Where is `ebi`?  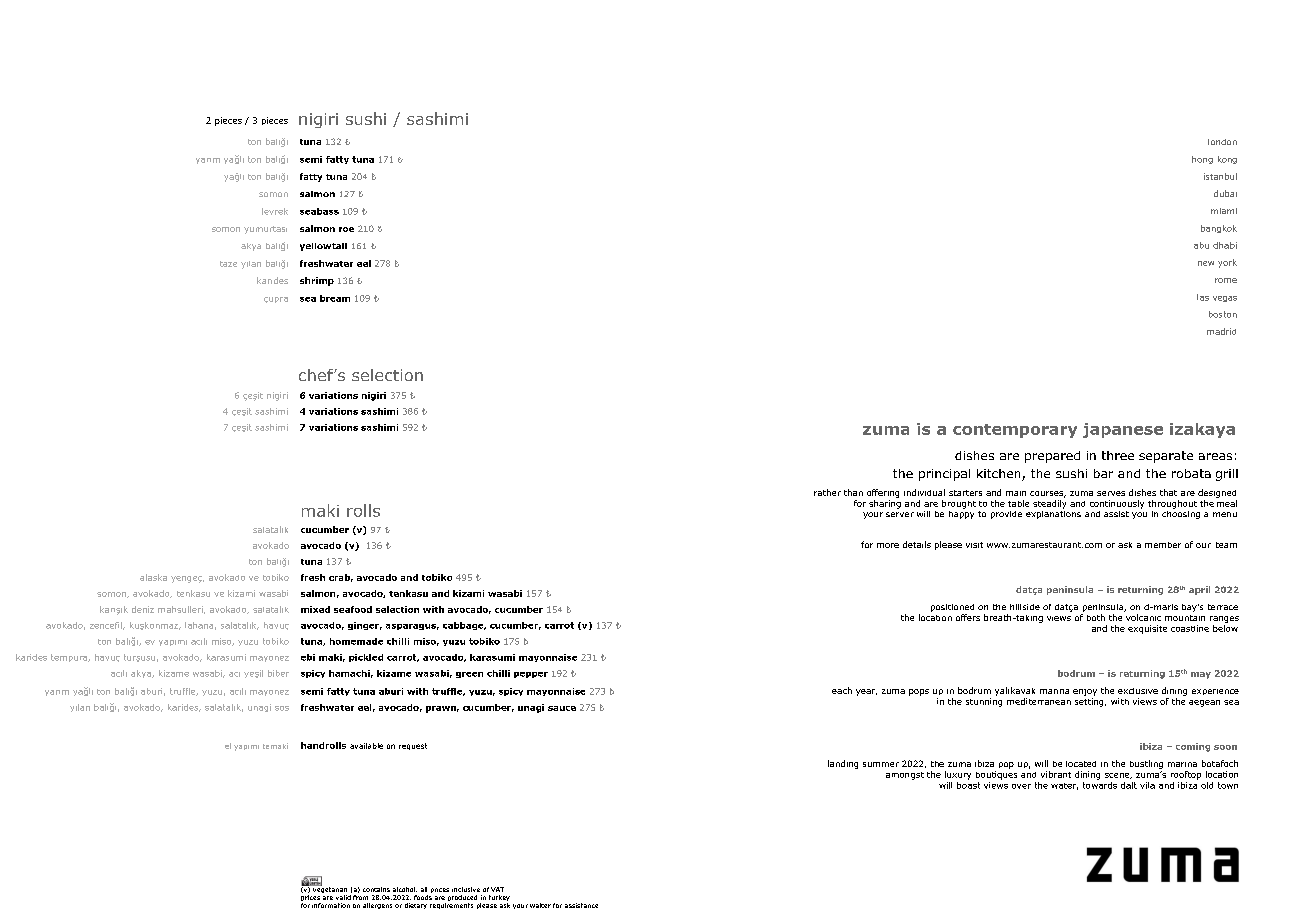 ebi is located at coordinates (308, 657).
